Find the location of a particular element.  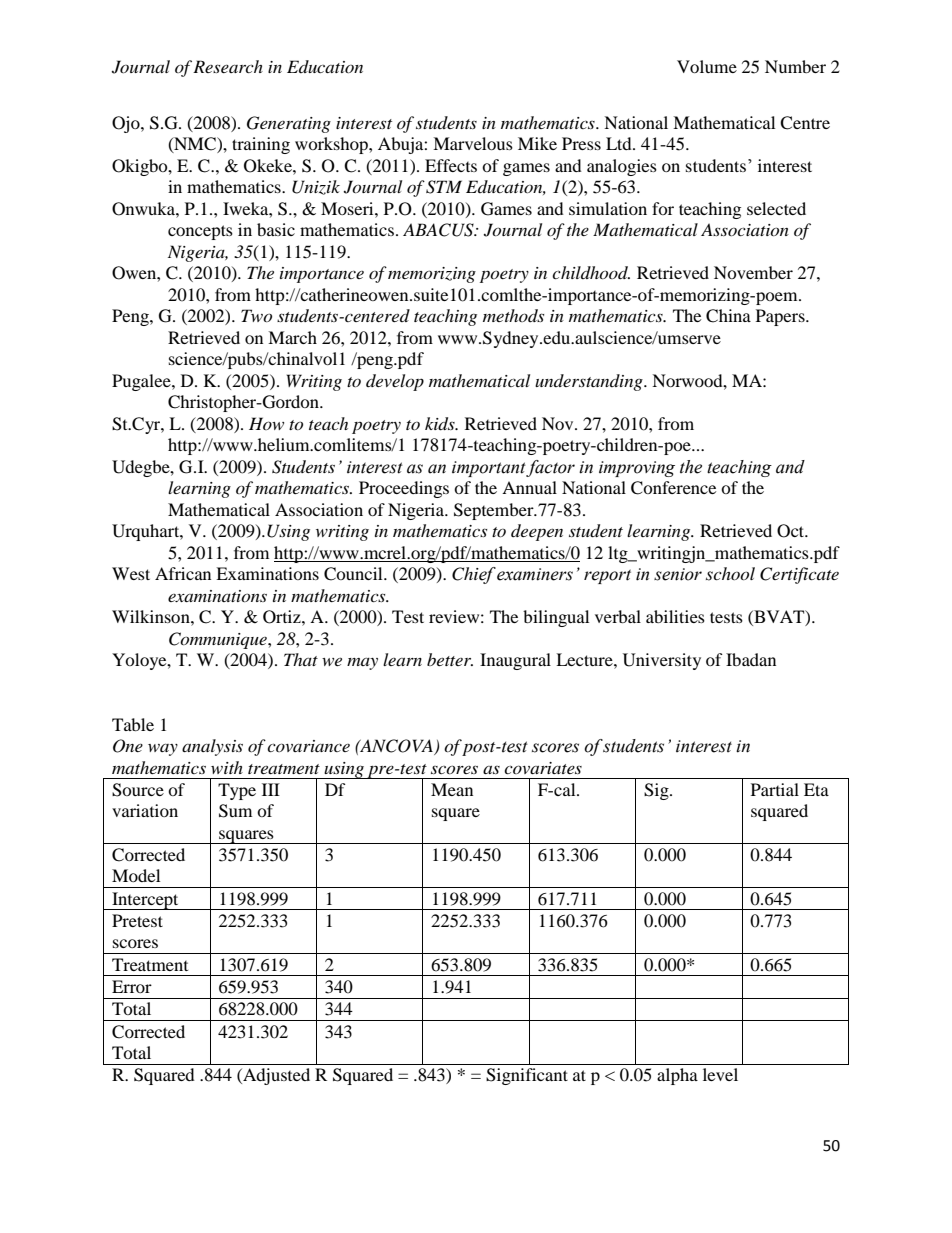

Papers is located at coordinates (781, 317).
